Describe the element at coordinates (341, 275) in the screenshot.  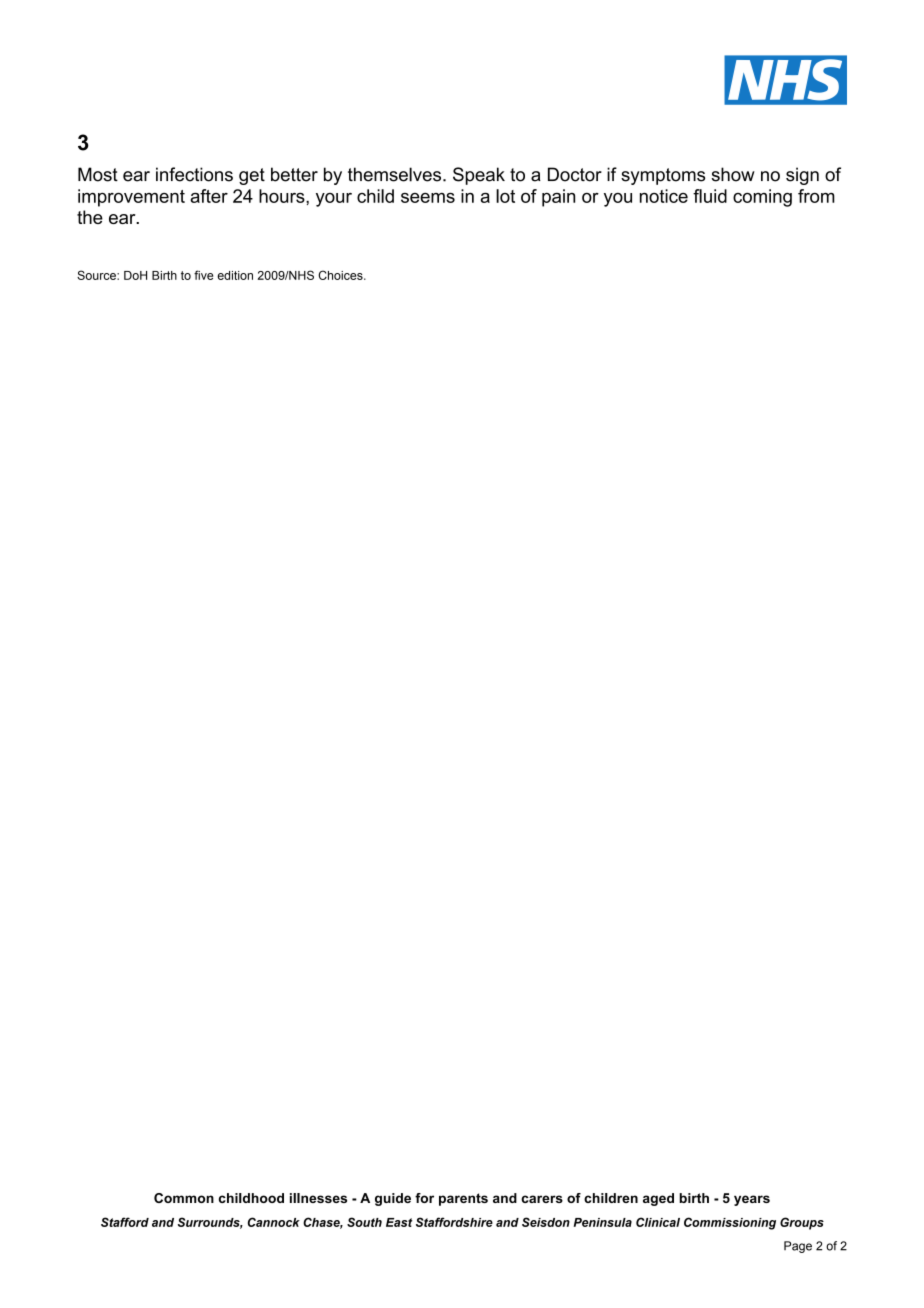
I see `Choices` at that location.
